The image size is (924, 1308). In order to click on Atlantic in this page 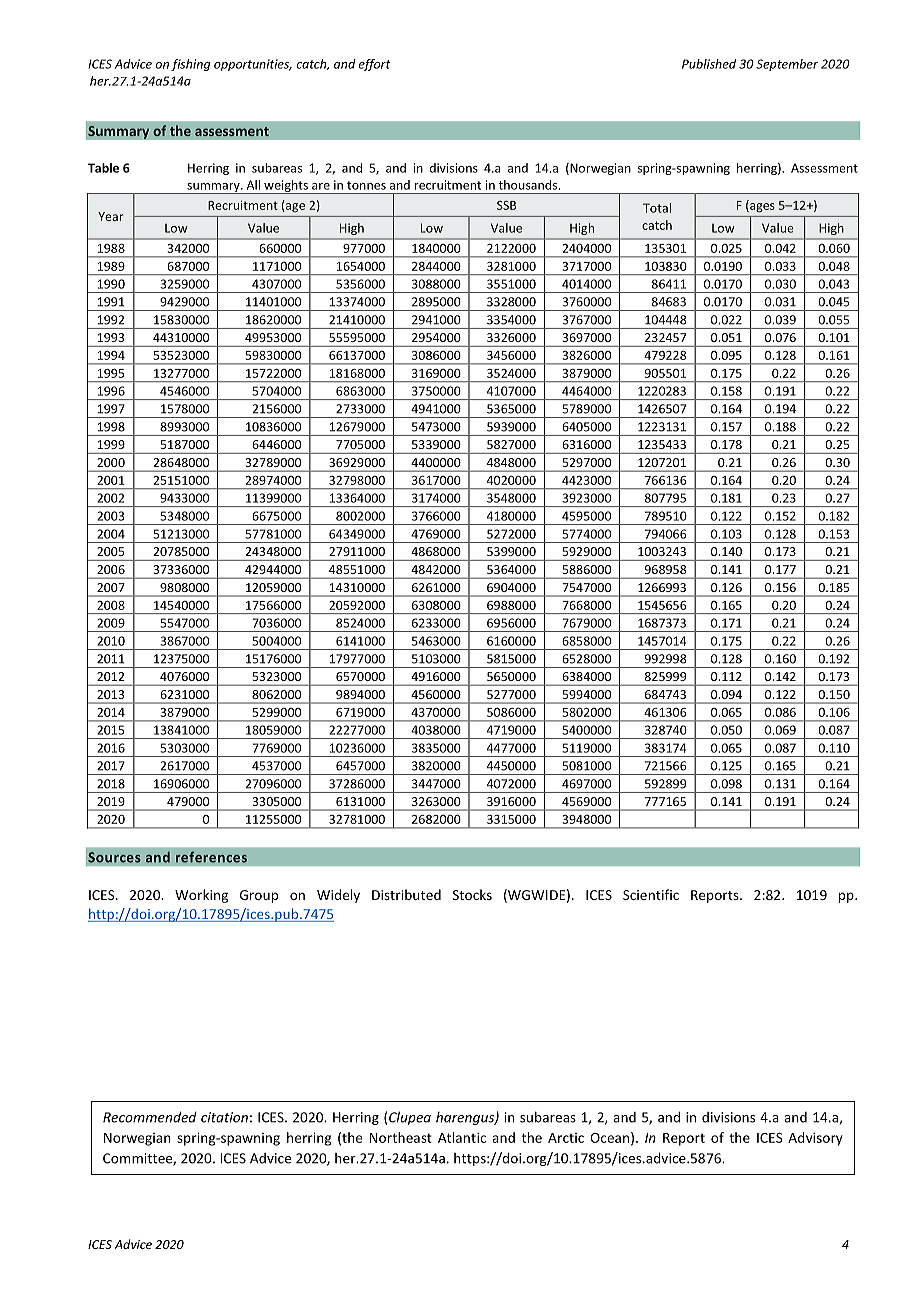, I will do `click(462, 1137)`.
